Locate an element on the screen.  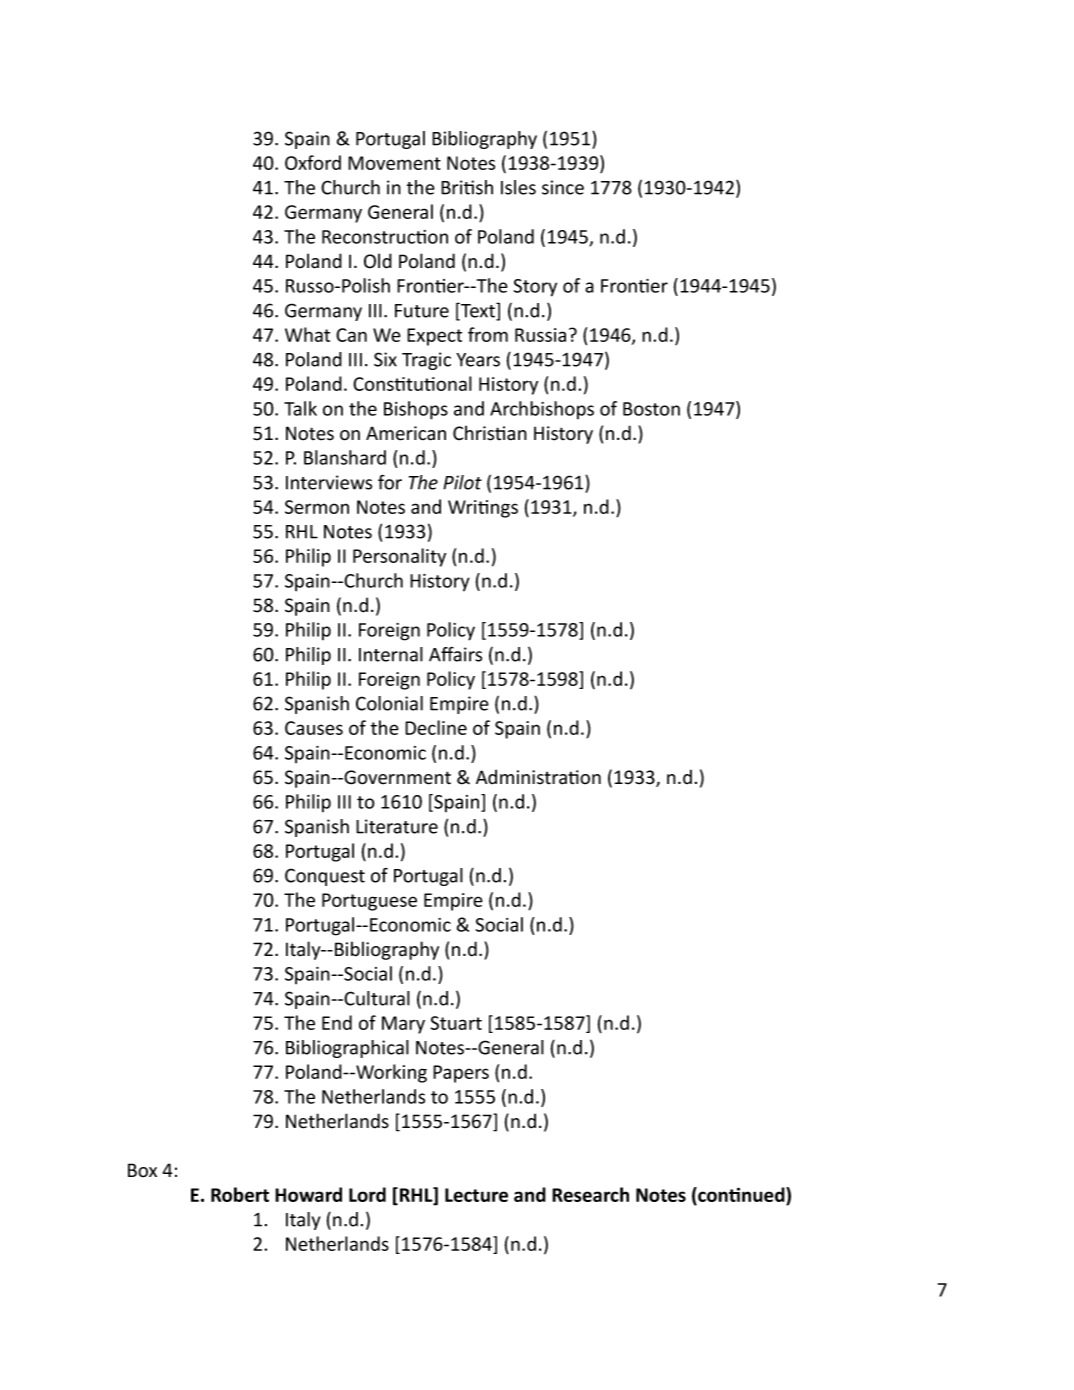
Oxford is located at coordinates (313, 162).
